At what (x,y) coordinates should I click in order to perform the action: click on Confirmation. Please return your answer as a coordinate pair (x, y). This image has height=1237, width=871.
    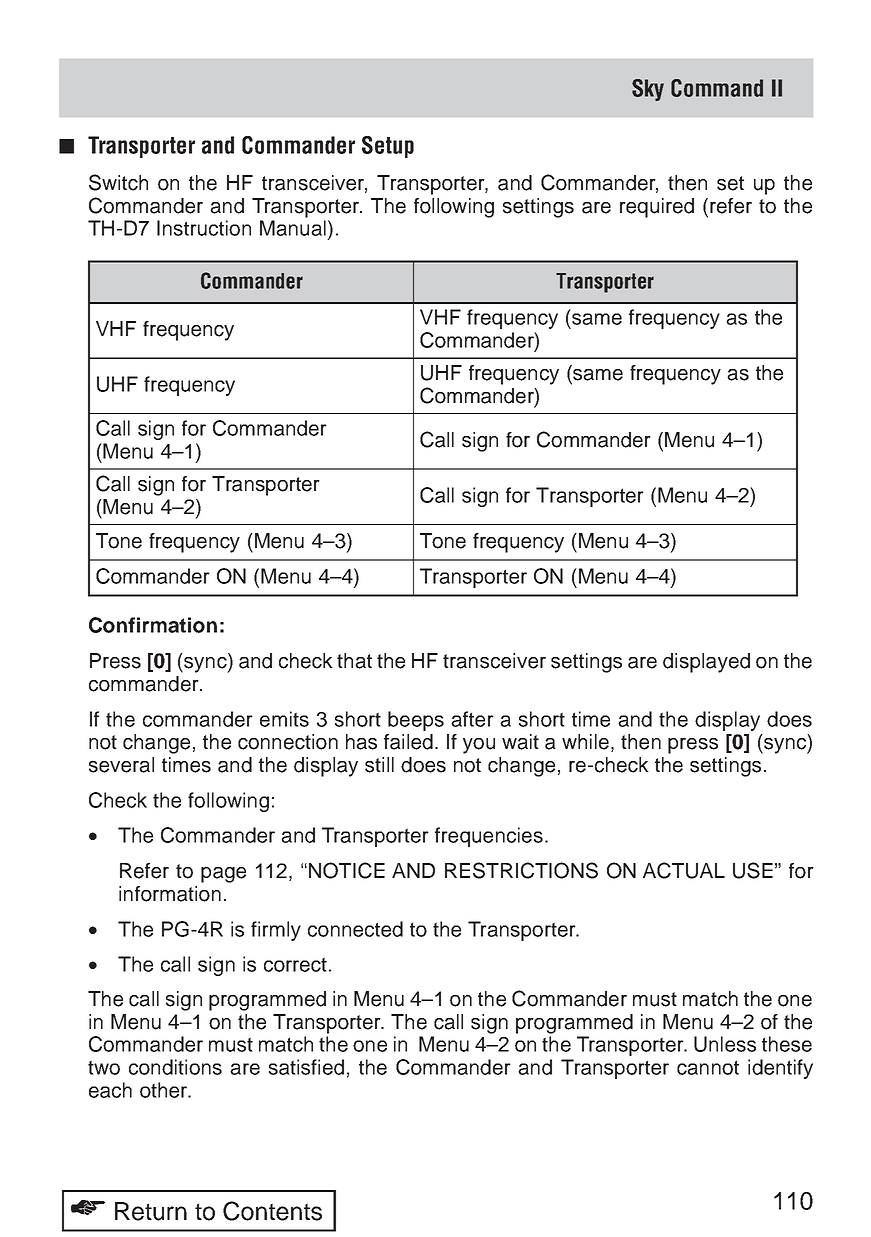
    Looking at the image, I should click on (153, 625).
